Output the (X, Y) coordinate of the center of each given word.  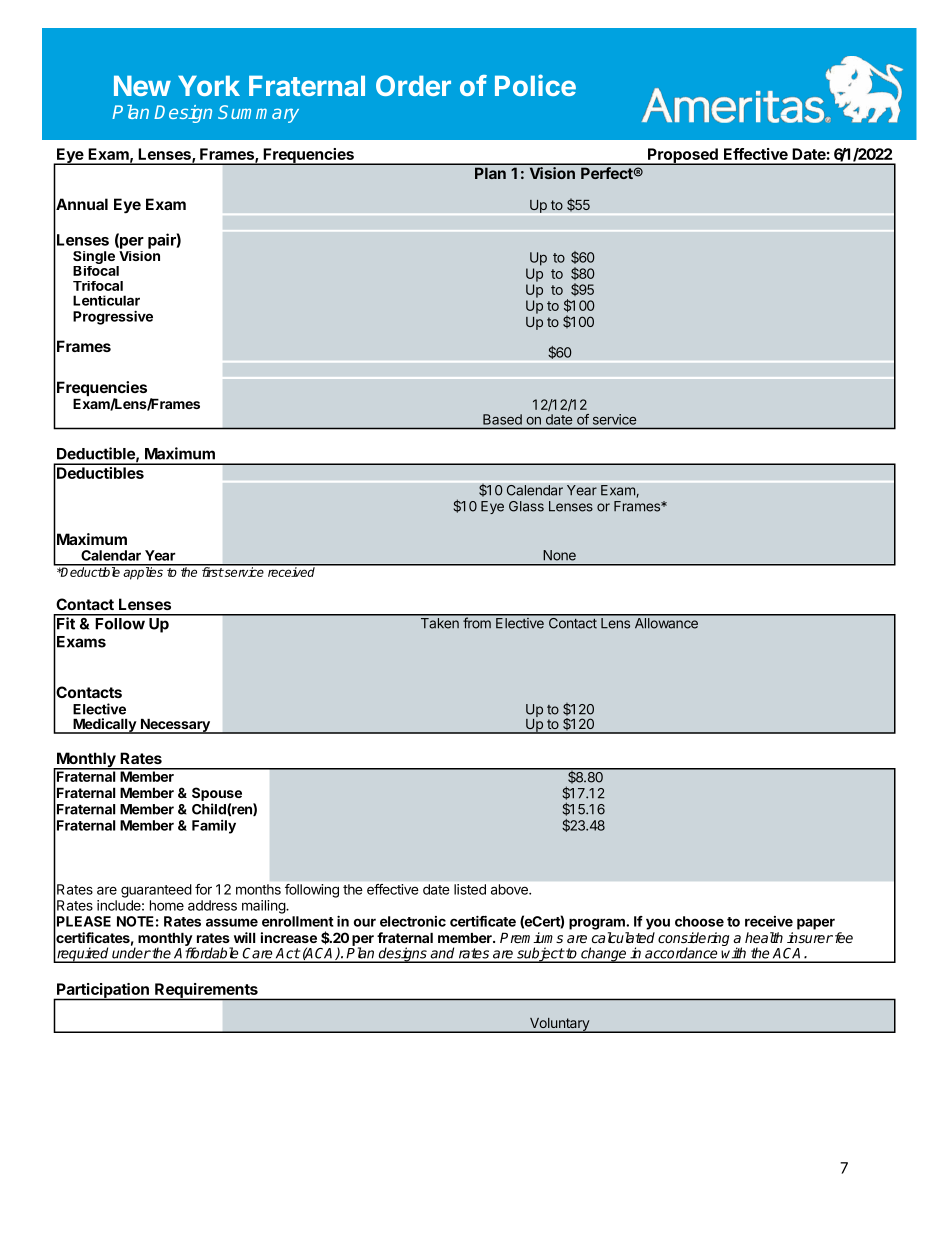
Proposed (683, 156)
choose (699, 921)
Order (413, 85)
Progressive (113, 317)
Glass (526, 506)
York (209, 85)
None (559, 555)
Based (502, 419)
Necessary (175, 726)
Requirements (206, 992)
